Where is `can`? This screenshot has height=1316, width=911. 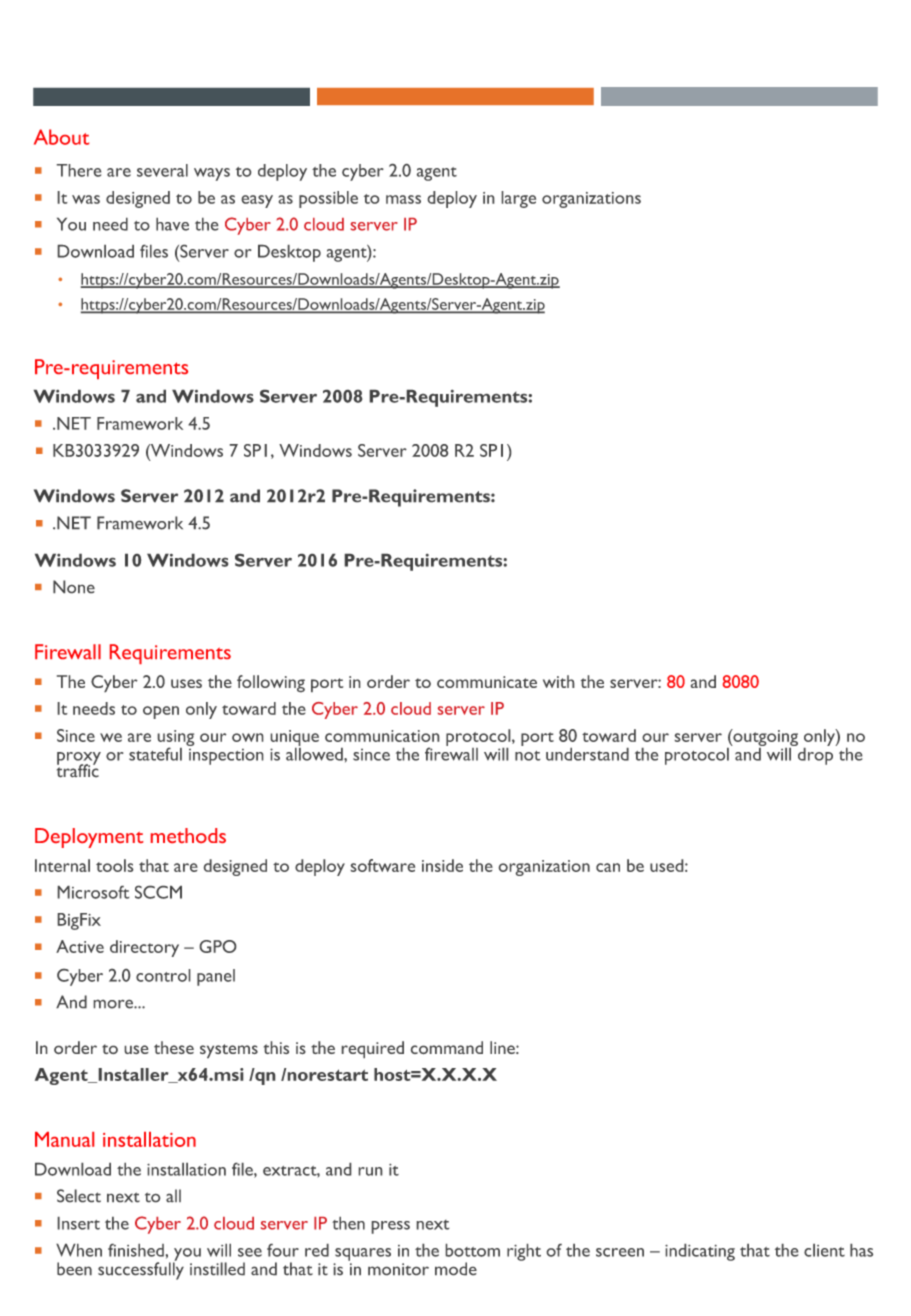
can is located at coordinates (608, 867).
